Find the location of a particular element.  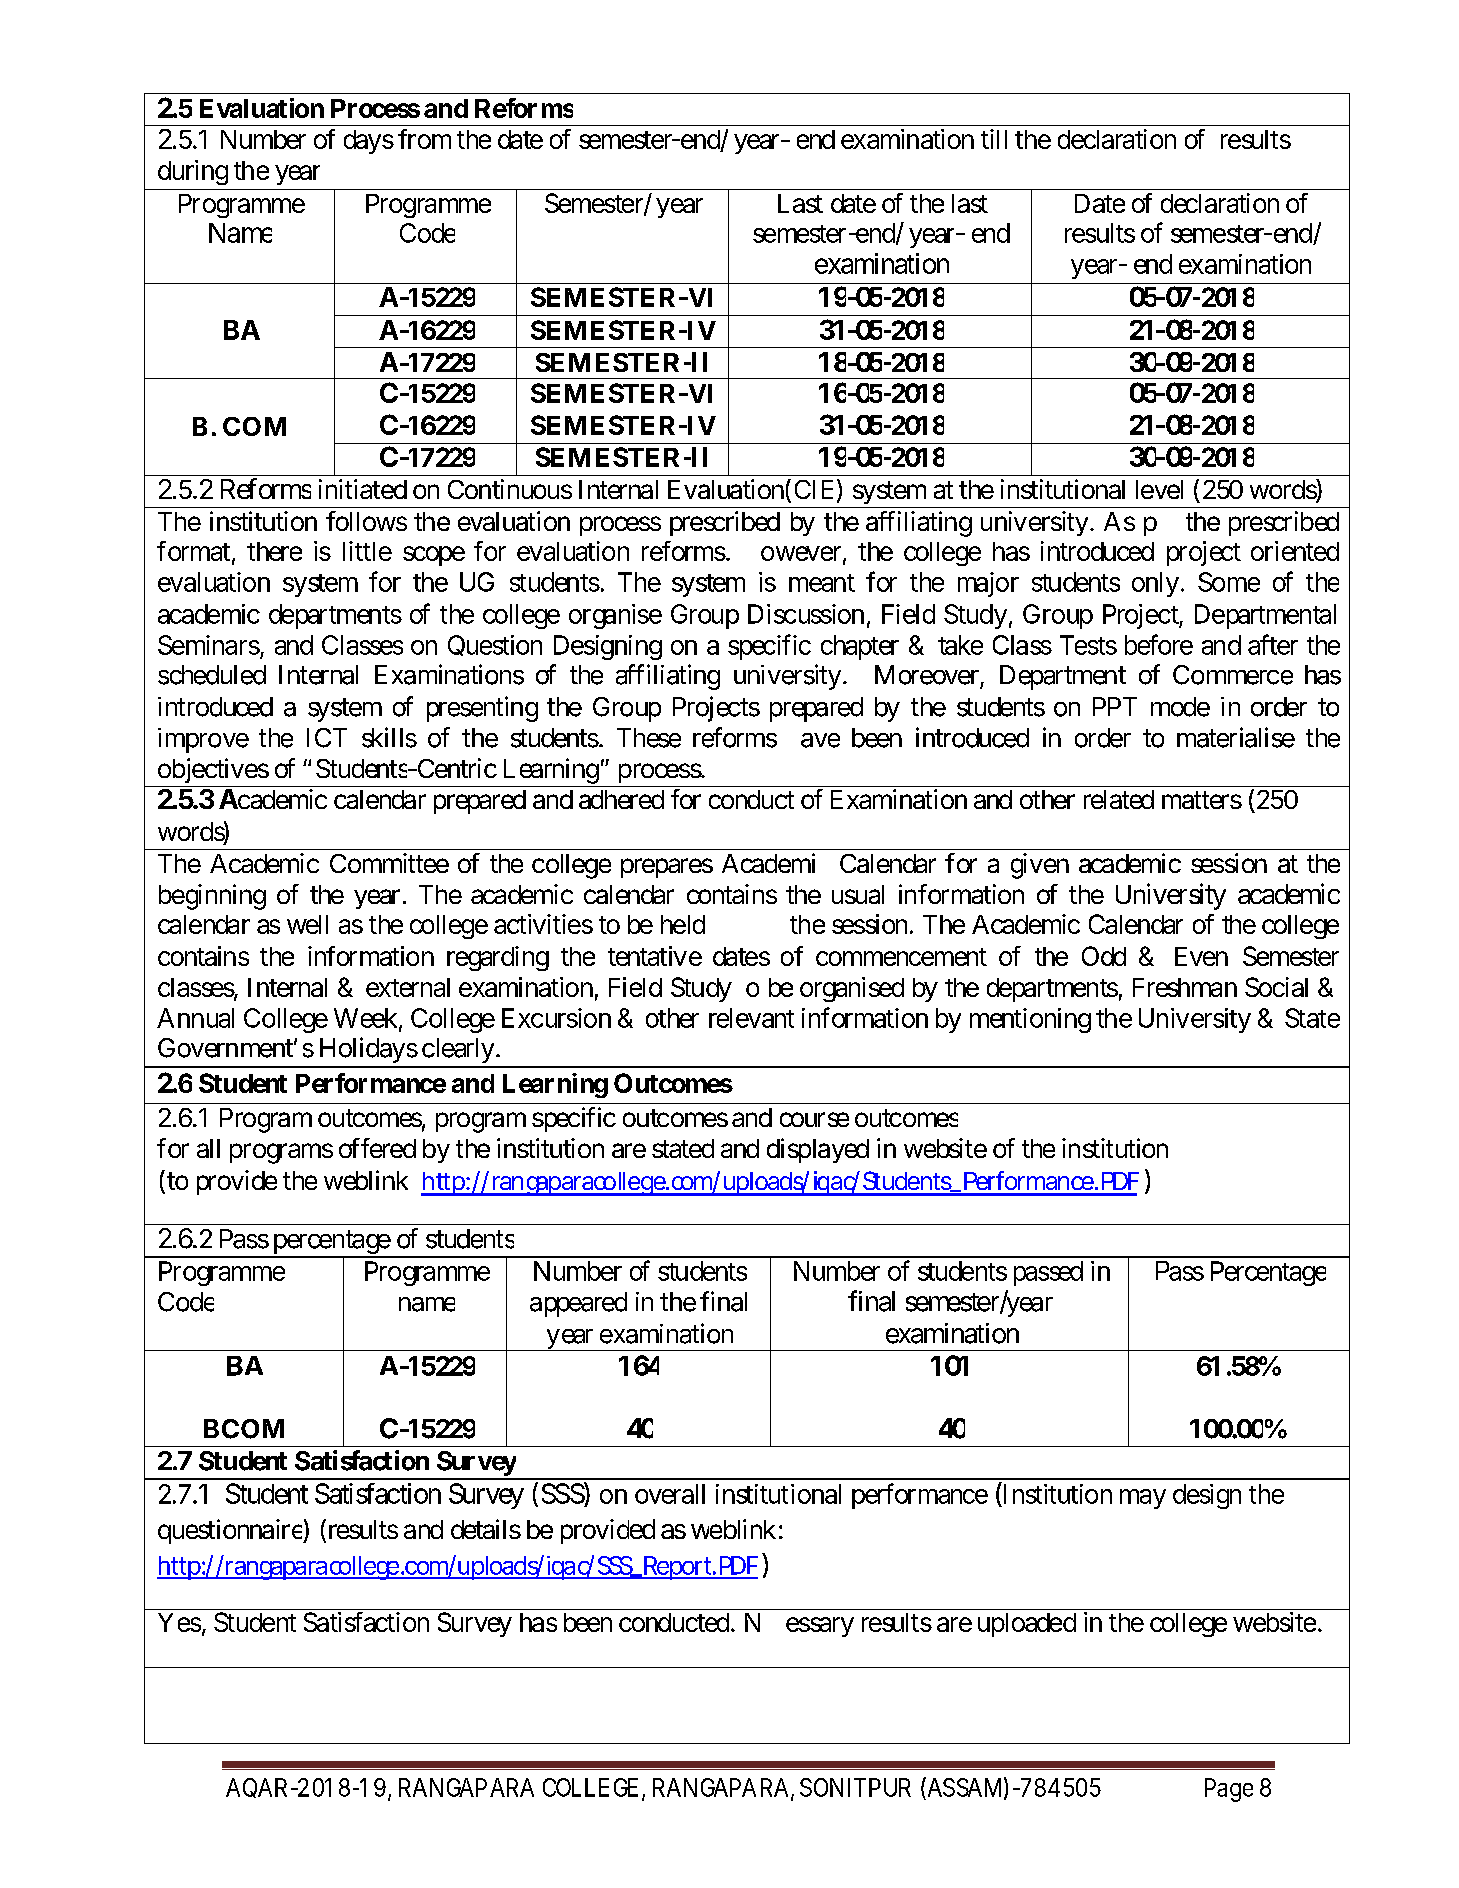

offered is located at coordinates (377, 1148).
